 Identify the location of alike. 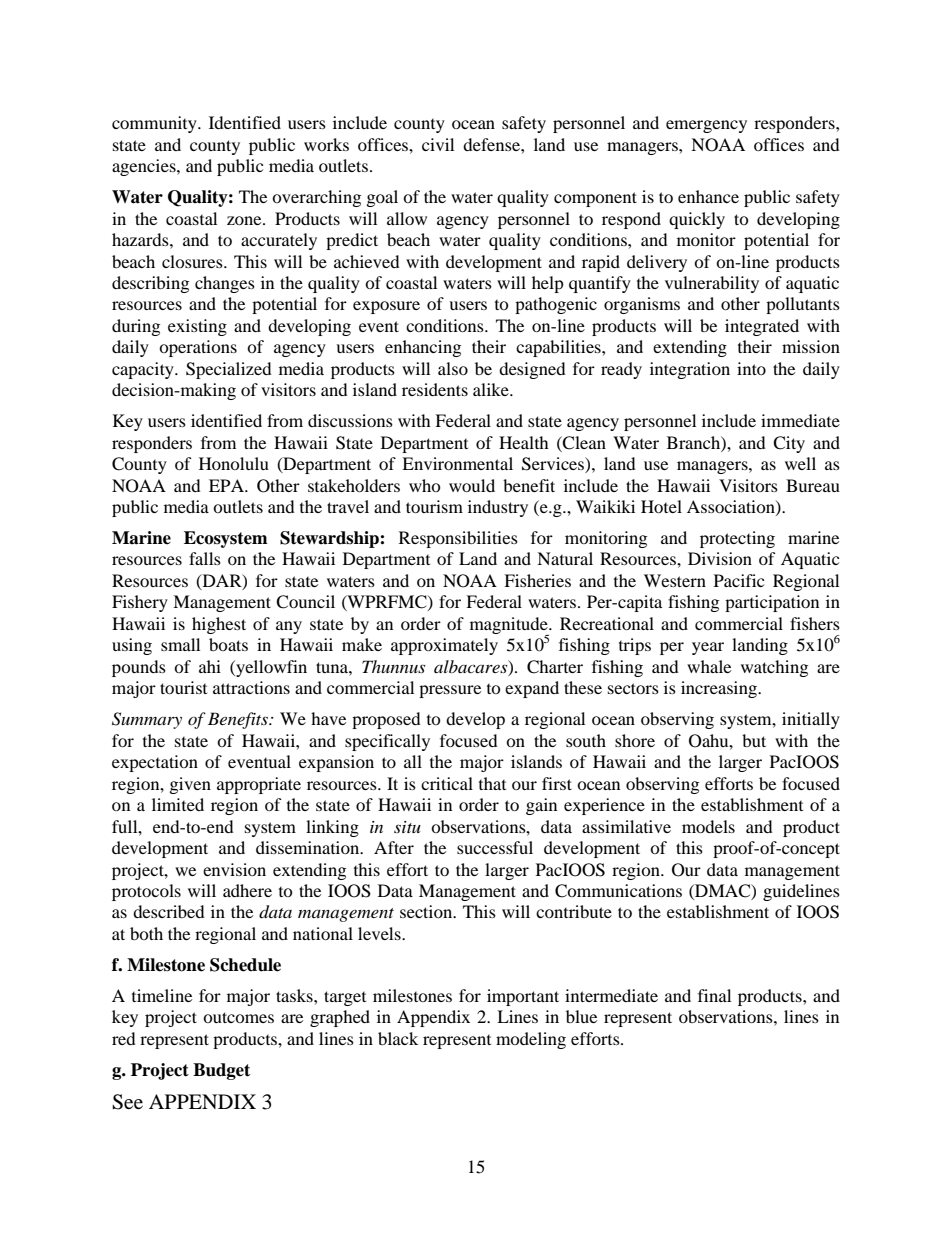
(492, 389).
